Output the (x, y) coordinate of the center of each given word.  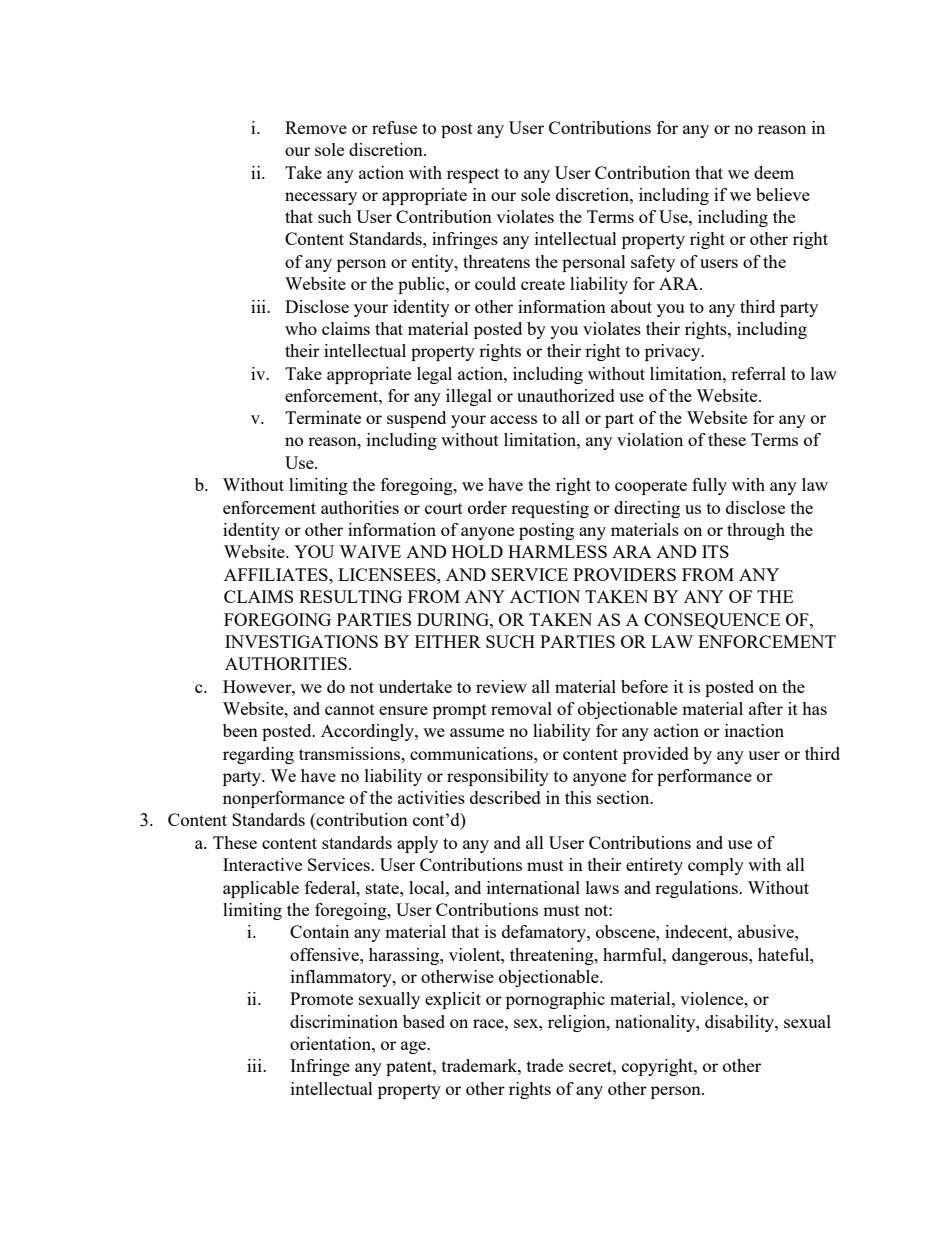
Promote (321, 998)
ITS (715, 551)
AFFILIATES (277, 574)
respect (473, 175)
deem (774, 172)
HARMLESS (557, 551)
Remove (316, 127)
